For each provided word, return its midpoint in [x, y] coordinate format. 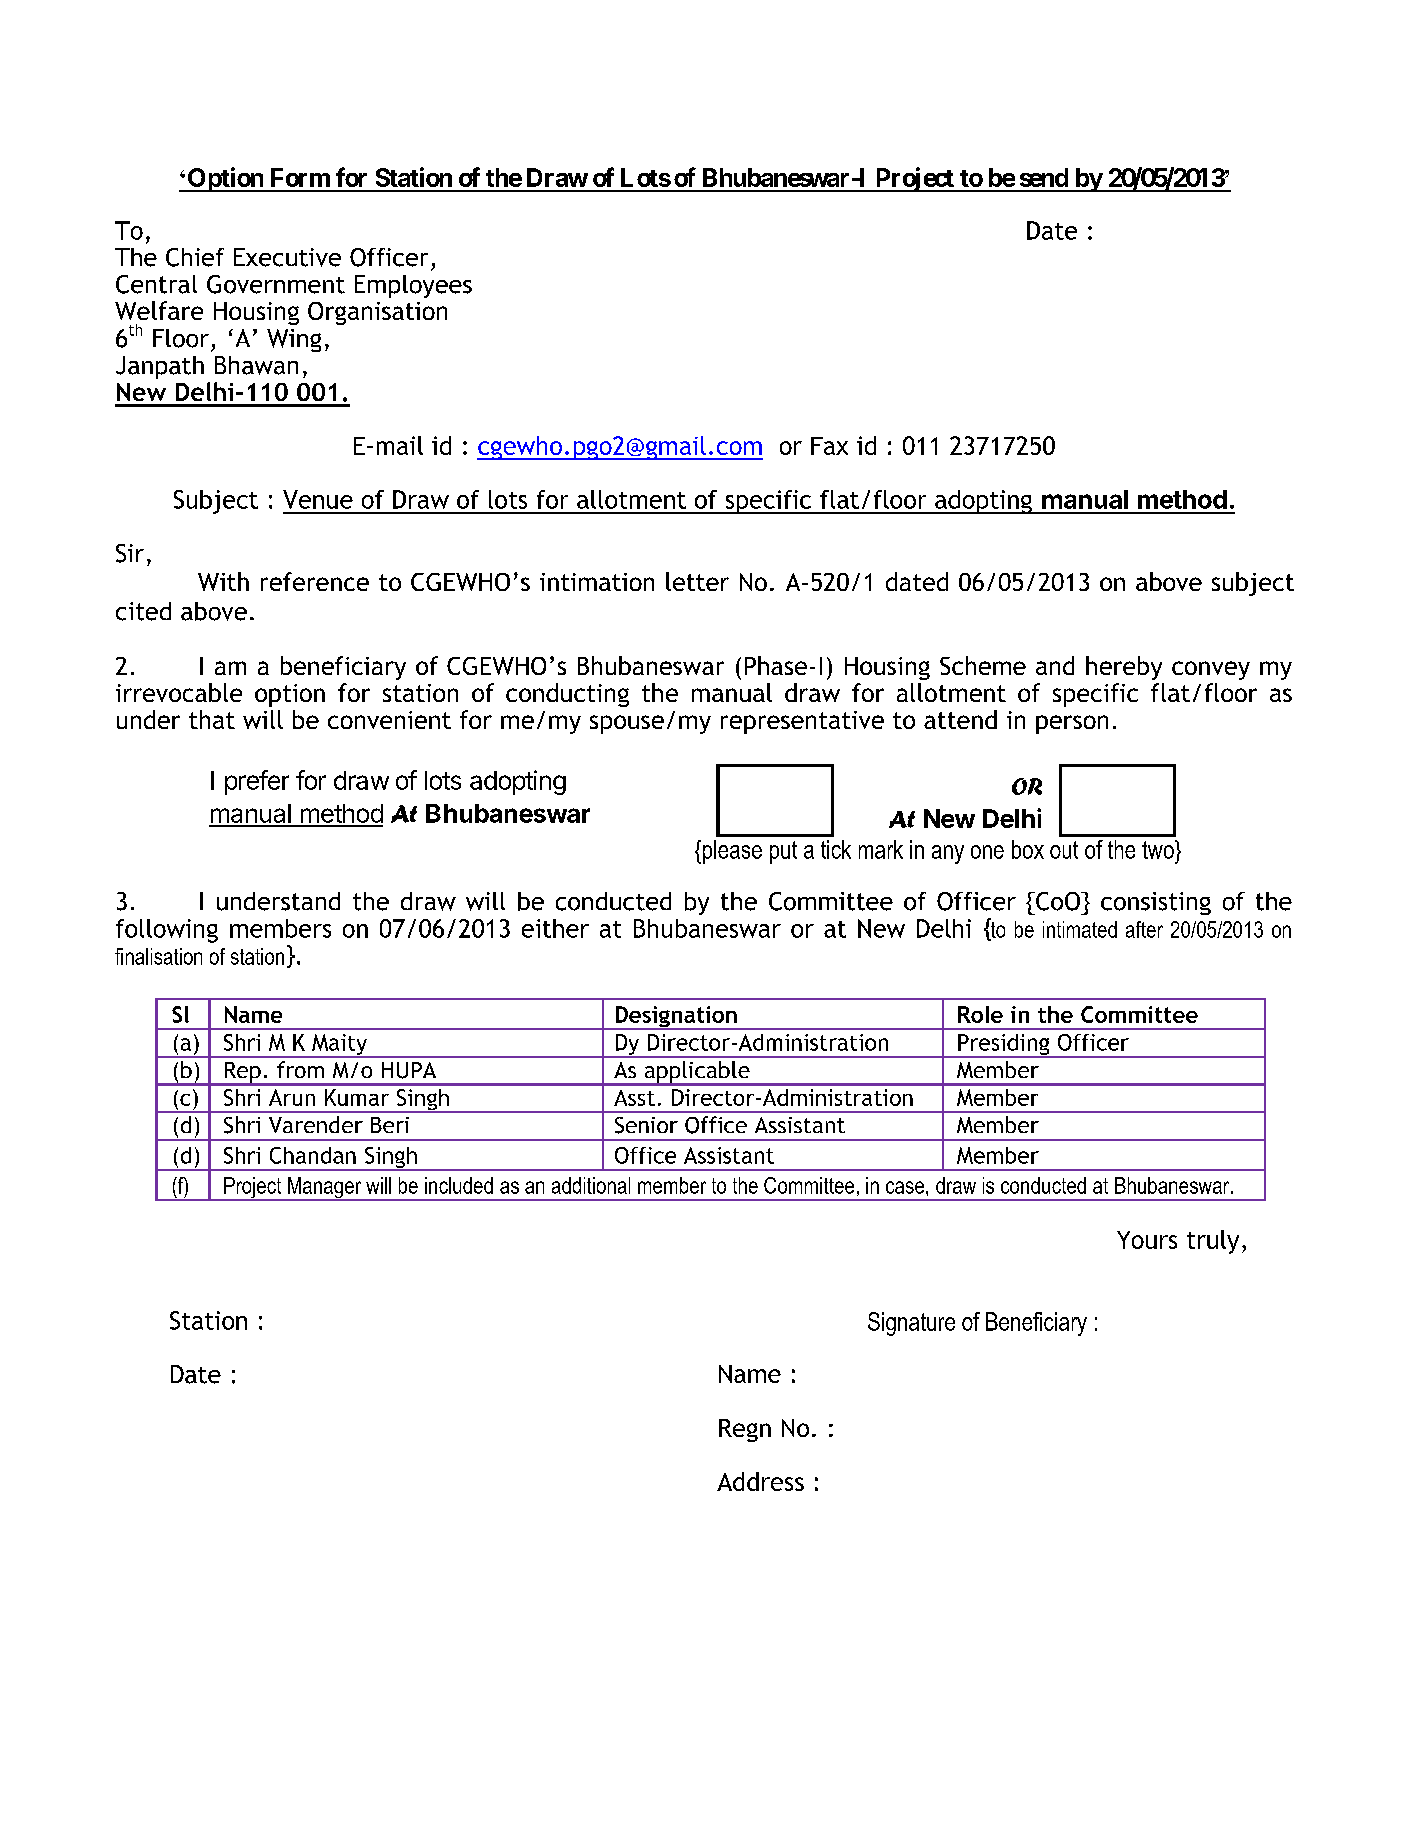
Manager [325, 1189]
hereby [1124, 668]
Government [276, 284]
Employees [413, 286]
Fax [829, 446]
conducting [567, 695]
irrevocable [179, 692]
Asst [634, 1098]
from [300, 1069]
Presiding [1004, 1046]
